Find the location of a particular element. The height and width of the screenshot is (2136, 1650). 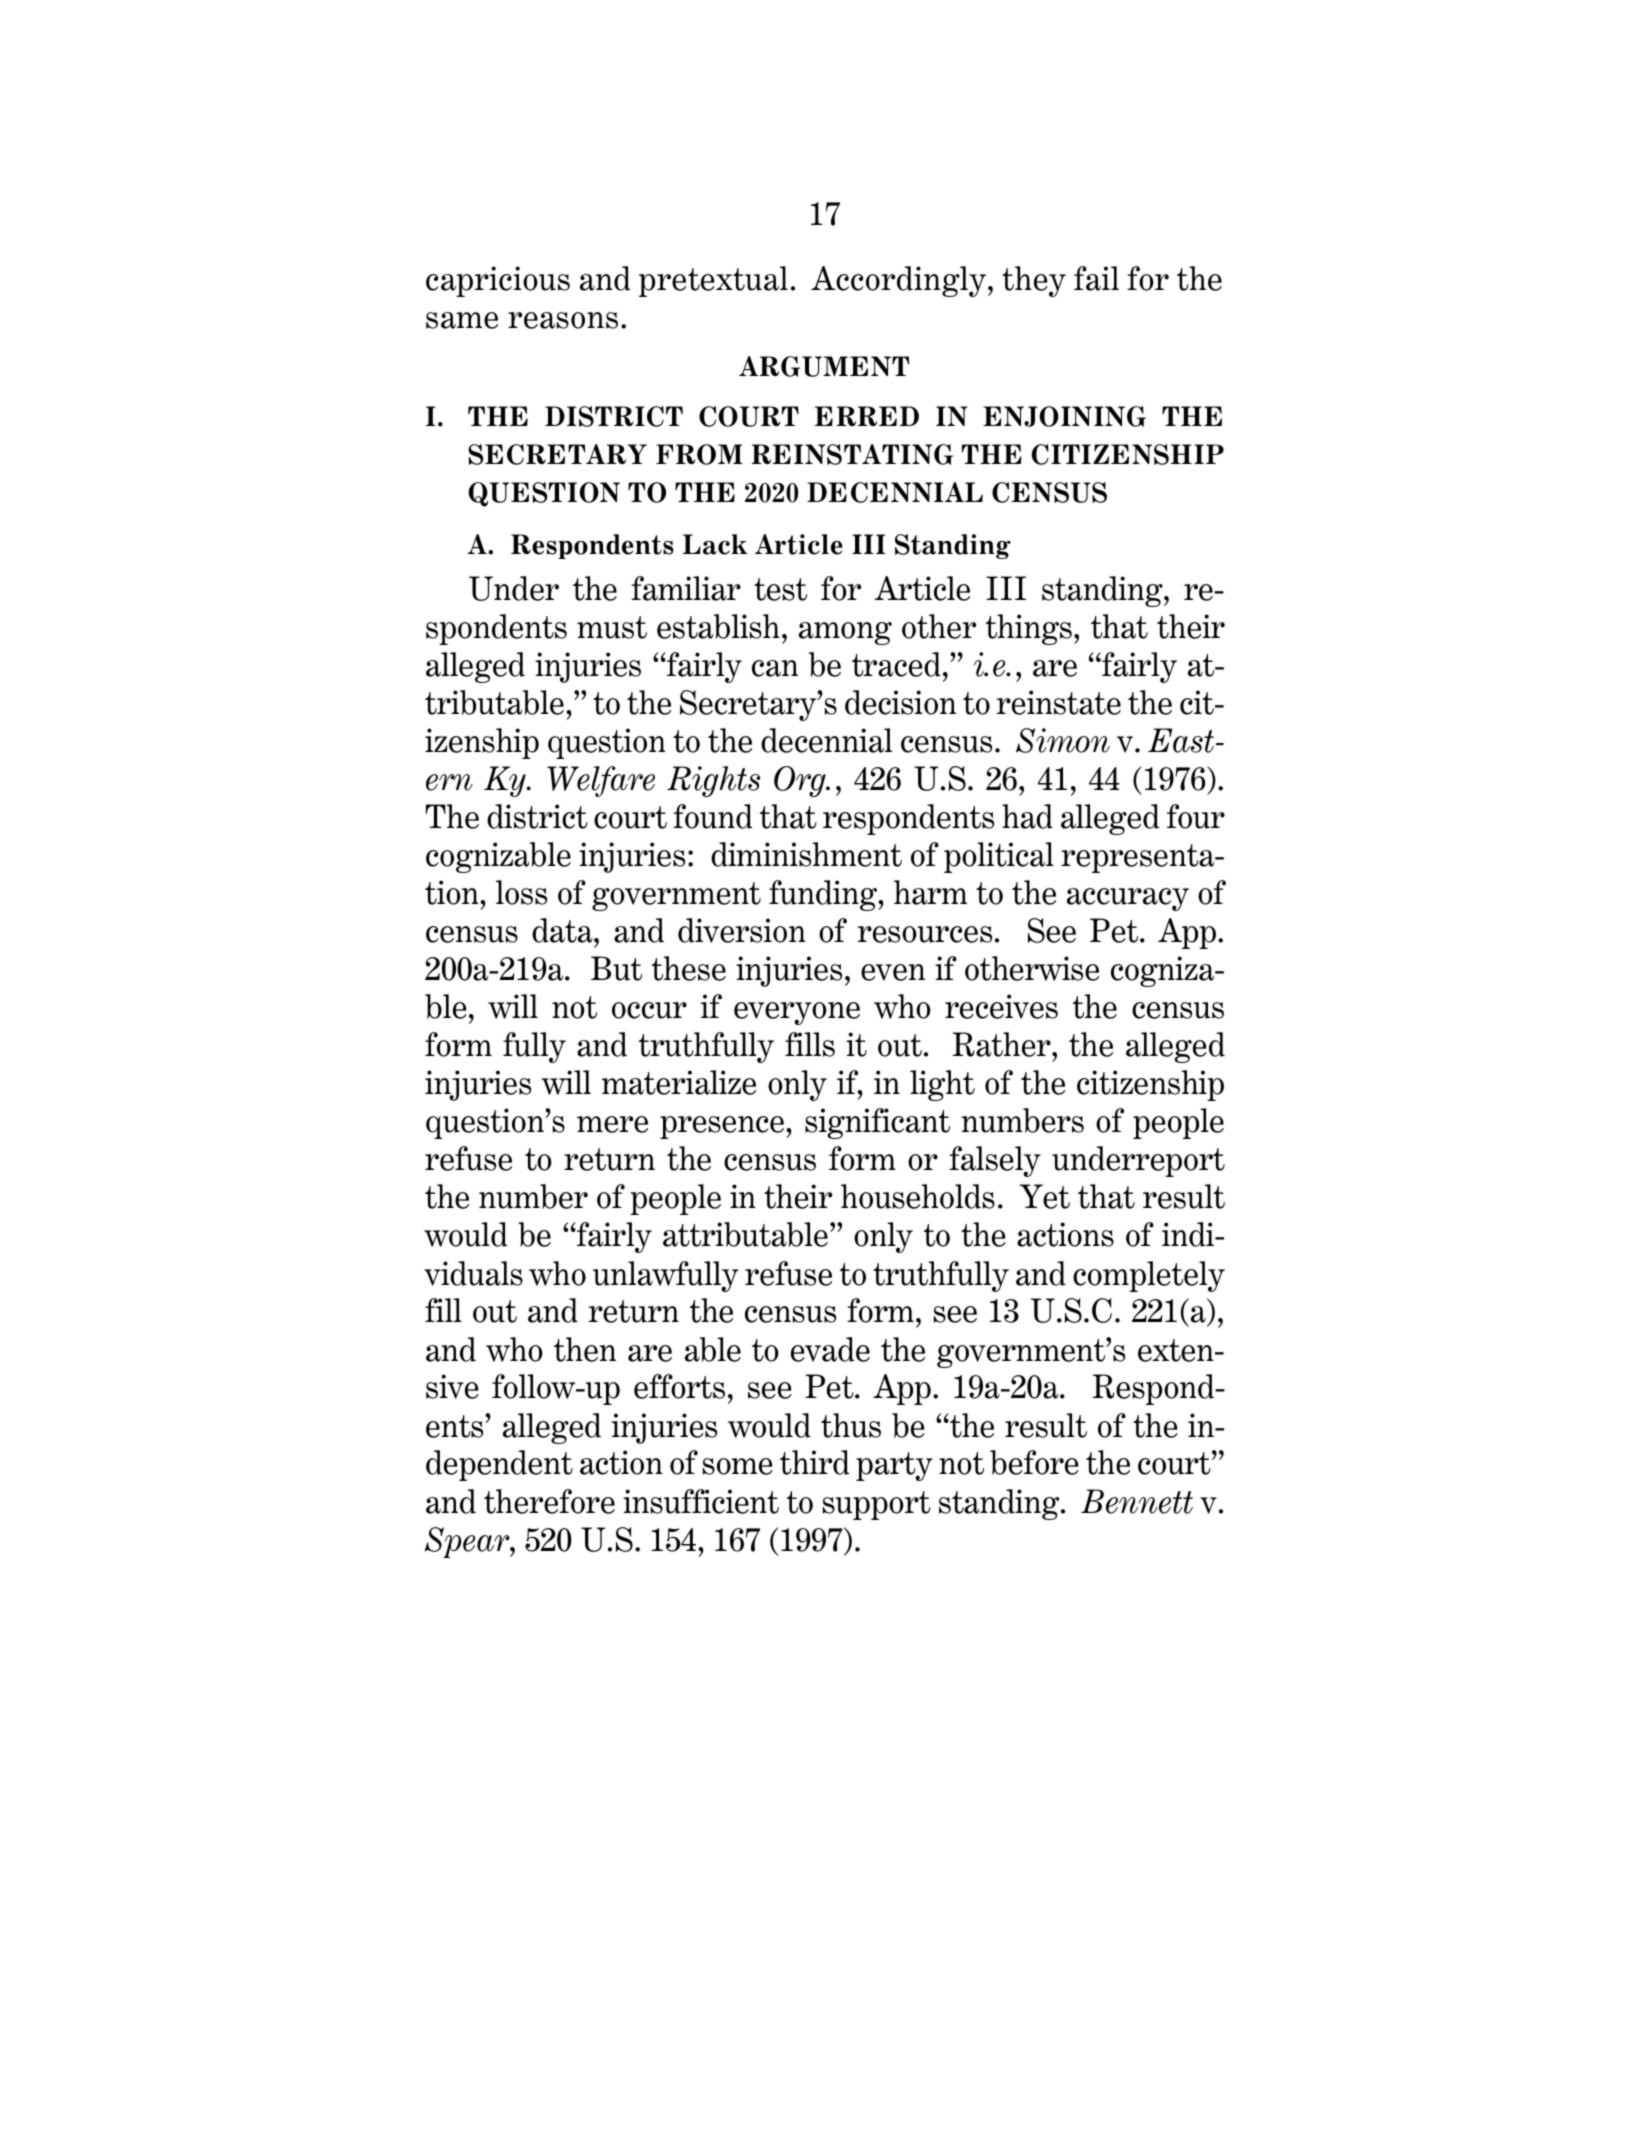

reasons is located at coordinates (563, 320).
